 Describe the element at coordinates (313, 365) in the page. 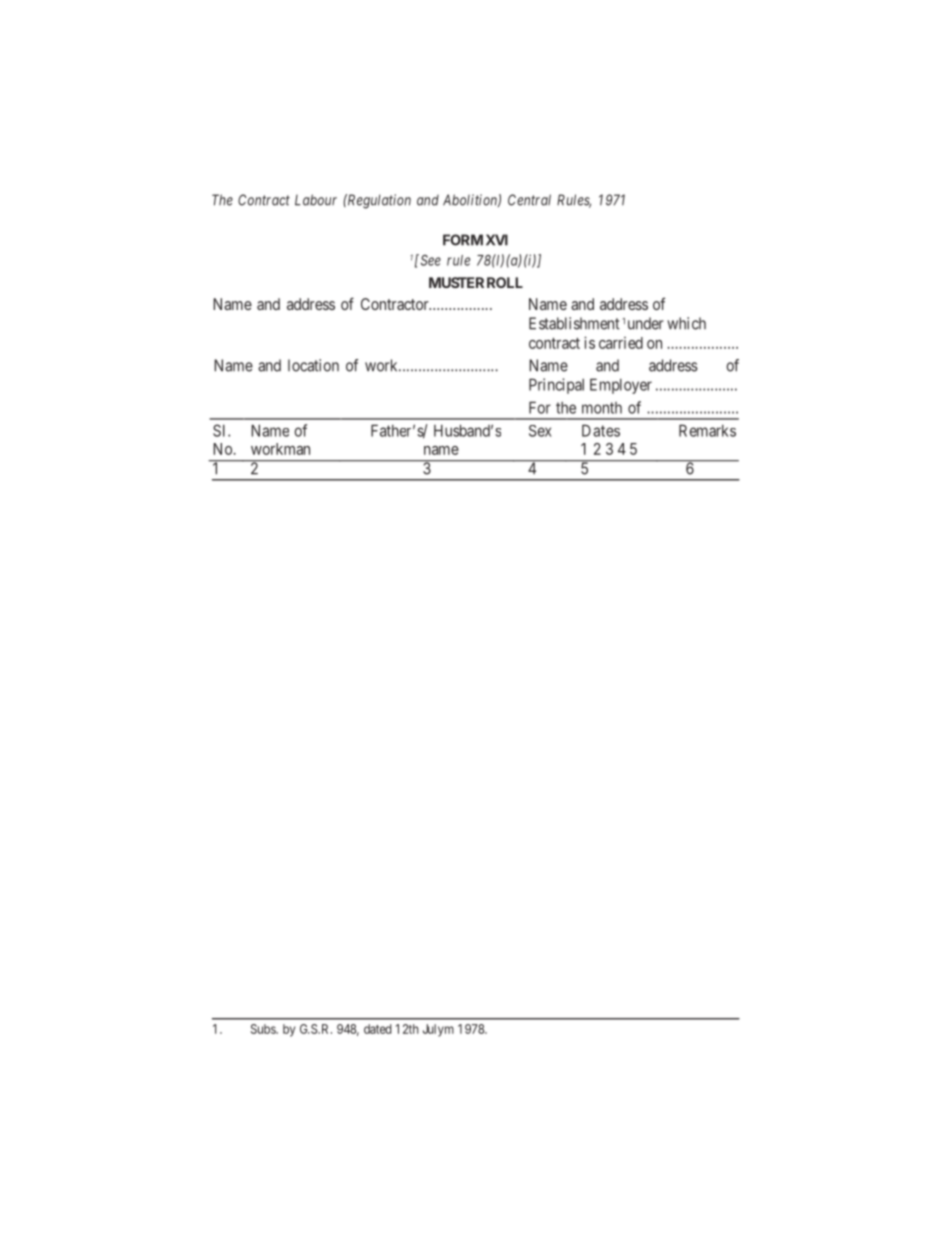

I see `location` at that location.
